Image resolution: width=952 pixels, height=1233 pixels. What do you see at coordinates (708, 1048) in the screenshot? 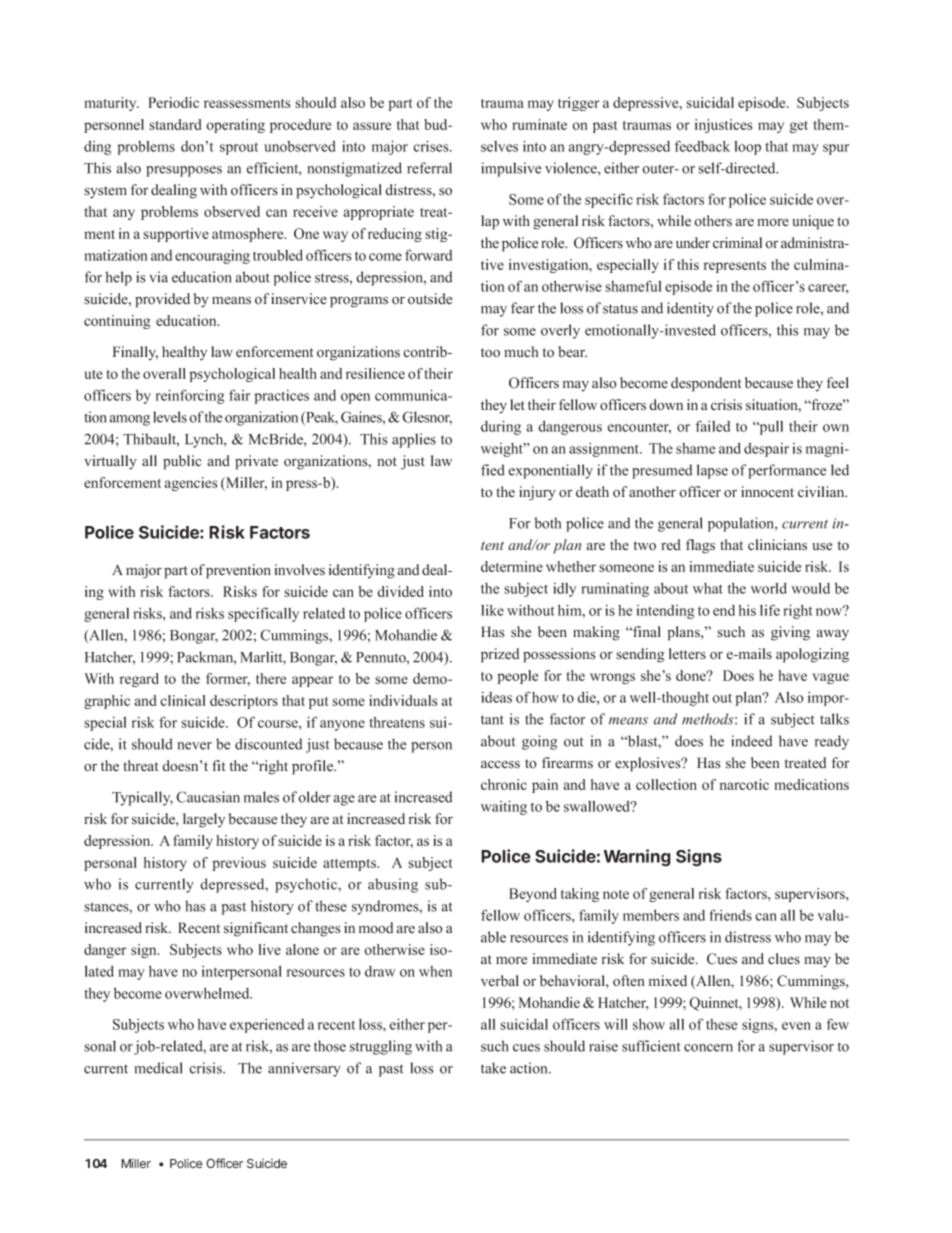
I see `concern` at bounding box center [708, 1048].
